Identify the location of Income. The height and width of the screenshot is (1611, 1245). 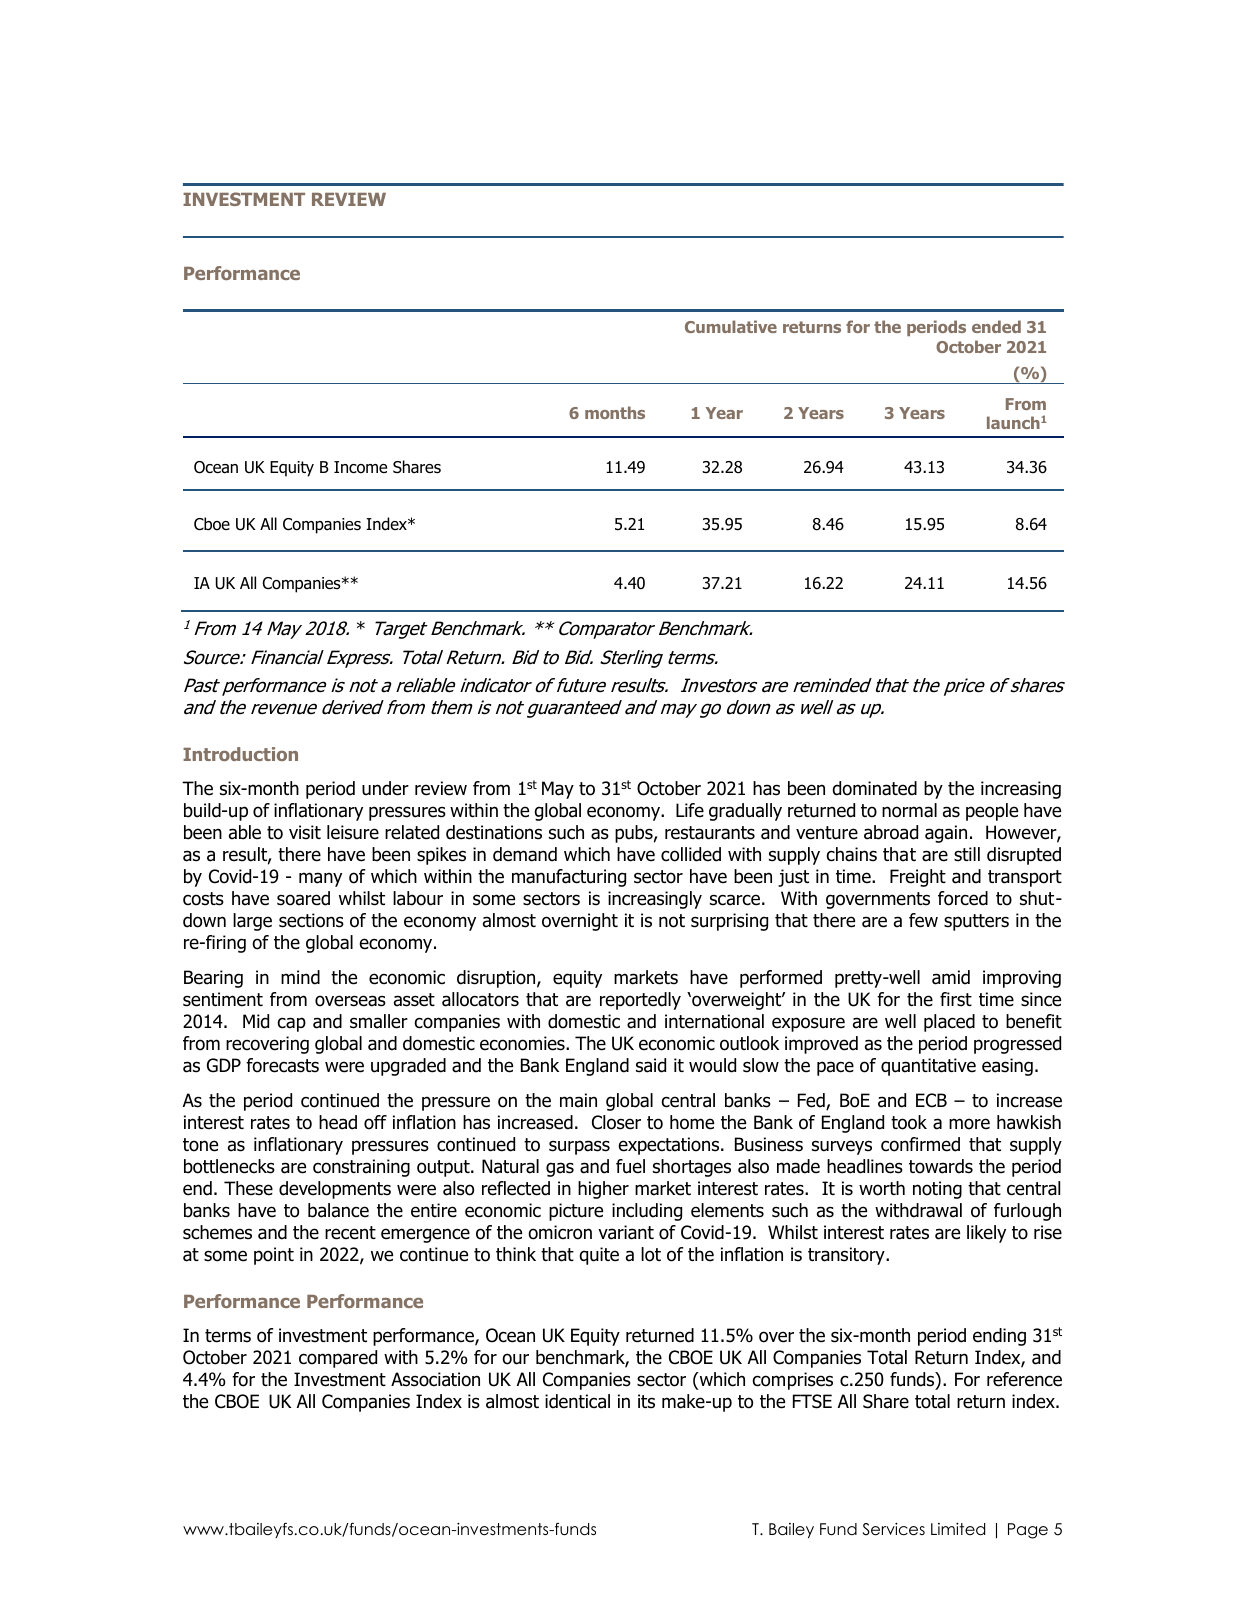
(360, 467).
